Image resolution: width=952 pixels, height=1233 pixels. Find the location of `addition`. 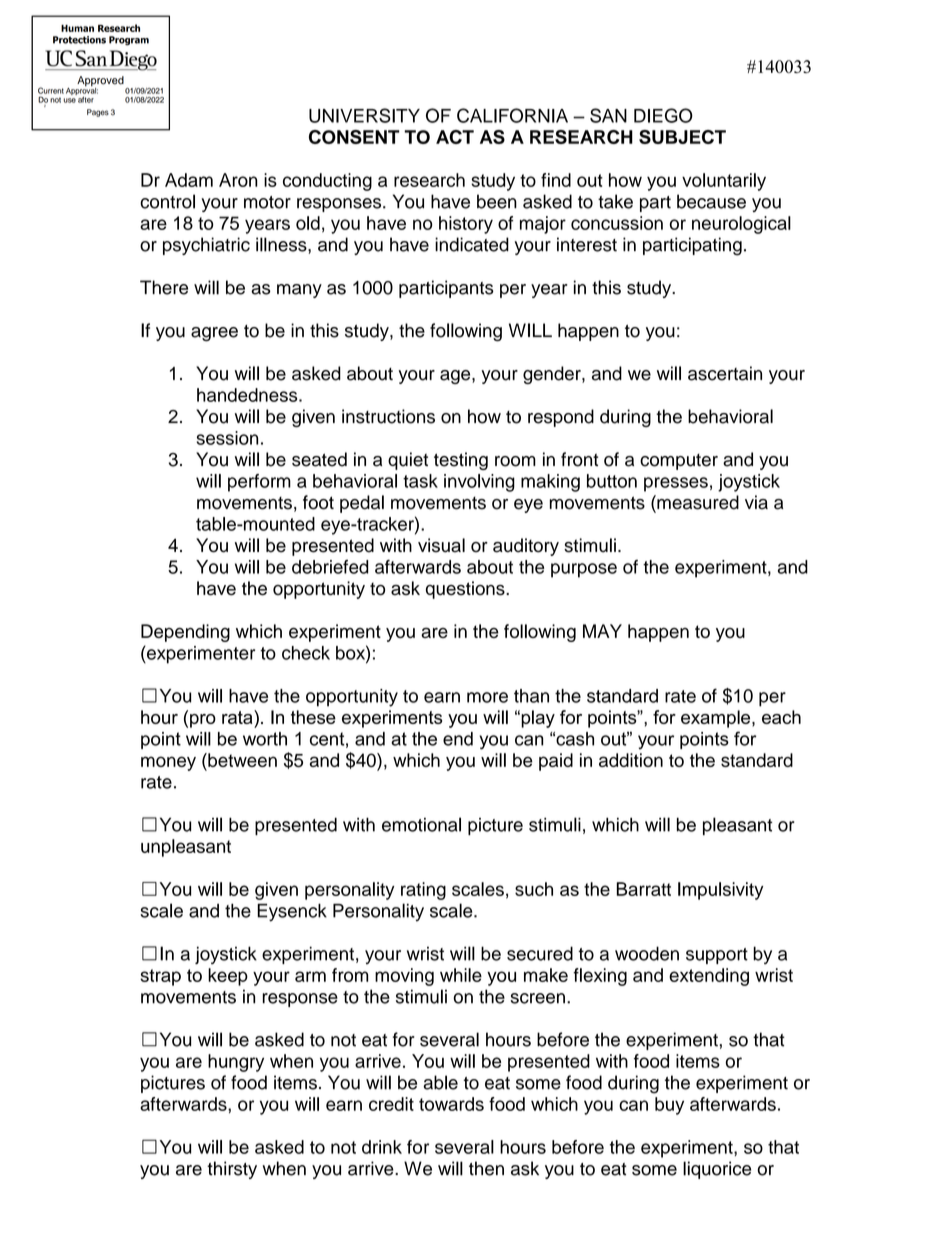

addition is located at coordinates (631, 760).
